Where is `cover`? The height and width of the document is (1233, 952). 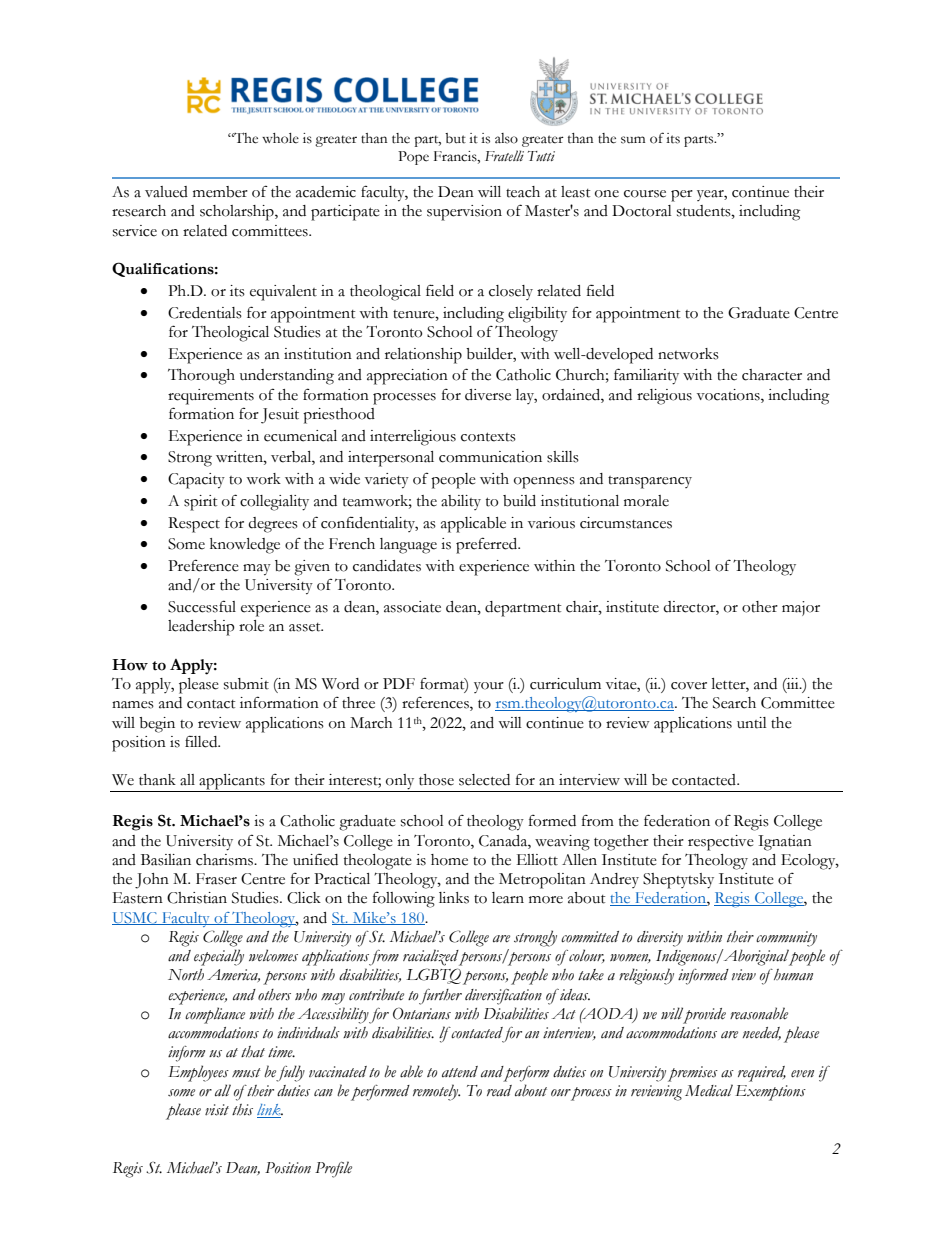
cover is located at coordinates (689, 686).
